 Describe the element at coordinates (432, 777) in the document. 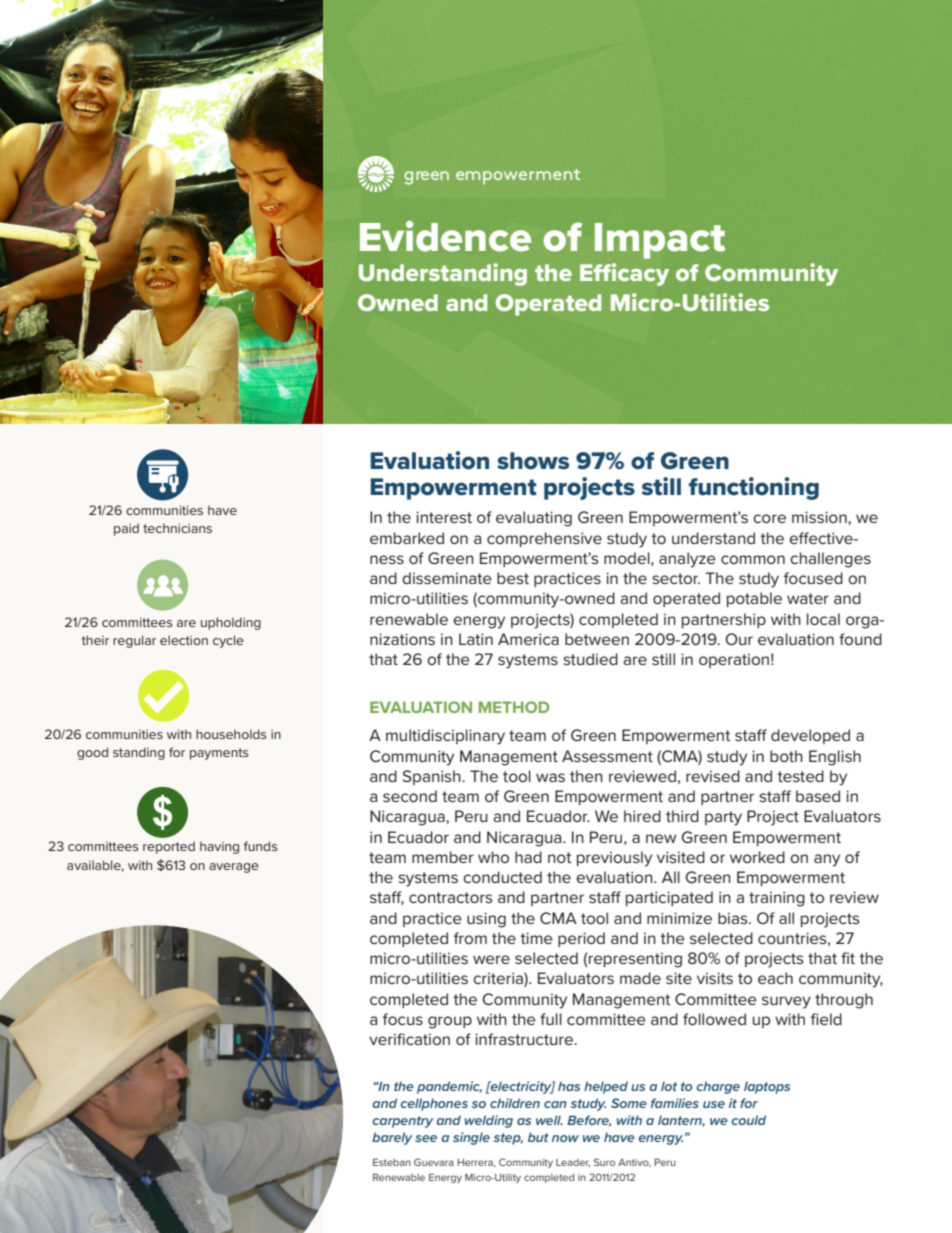

I see `Spanish` at that location.
